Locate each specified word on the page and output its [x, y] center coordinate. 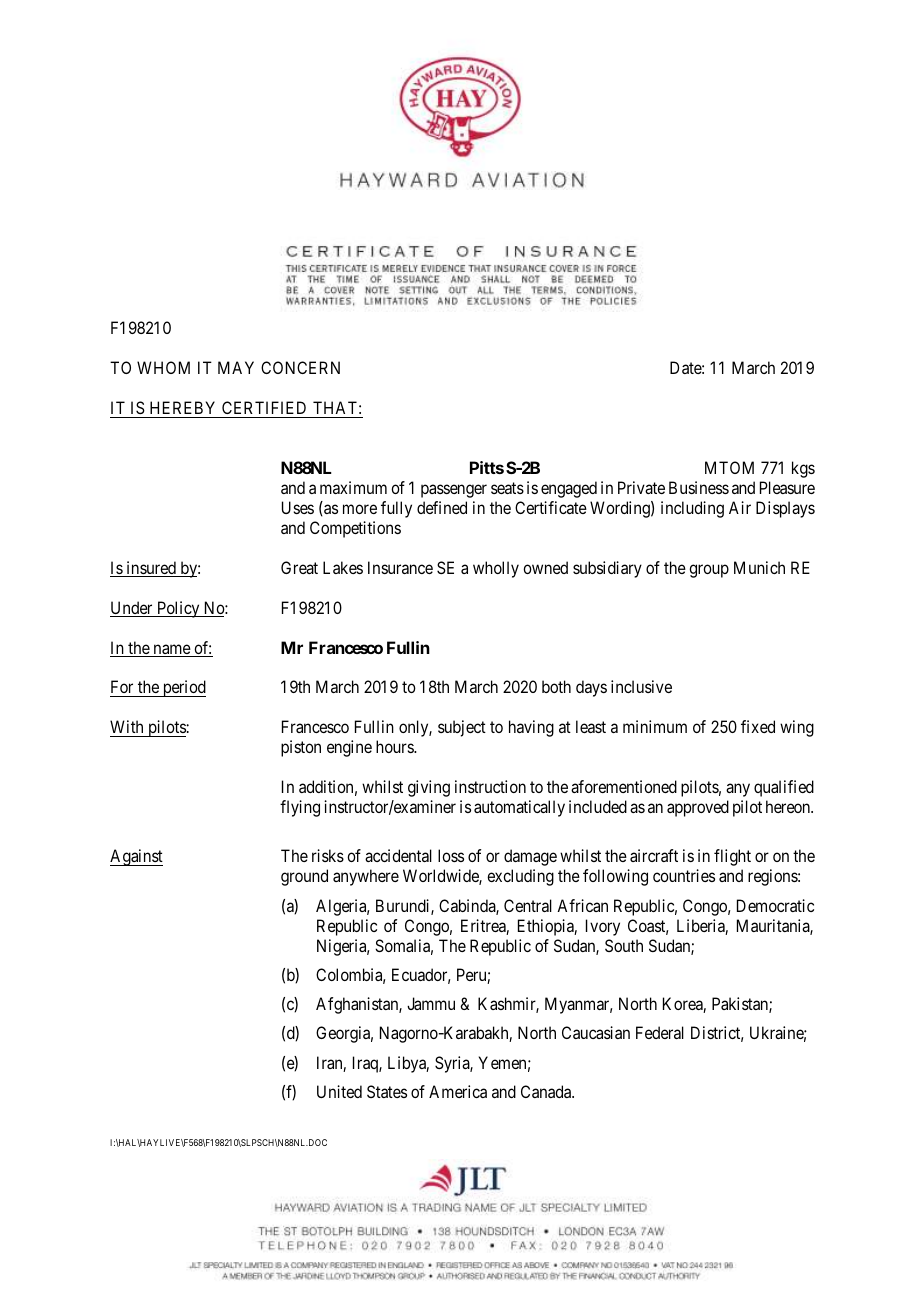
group [709, 571]
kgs [803, 469]
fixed [758, 726]
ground [304, 877]
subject [462, 728]
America [458, 1091]
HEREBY [182, 407]
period [183, 688]
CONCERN [300, 367]
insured [151, 569]
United [339, 1091]
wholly [496, 569]
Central [528, 905]
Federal [660, 1032]
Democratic [775, 905]
